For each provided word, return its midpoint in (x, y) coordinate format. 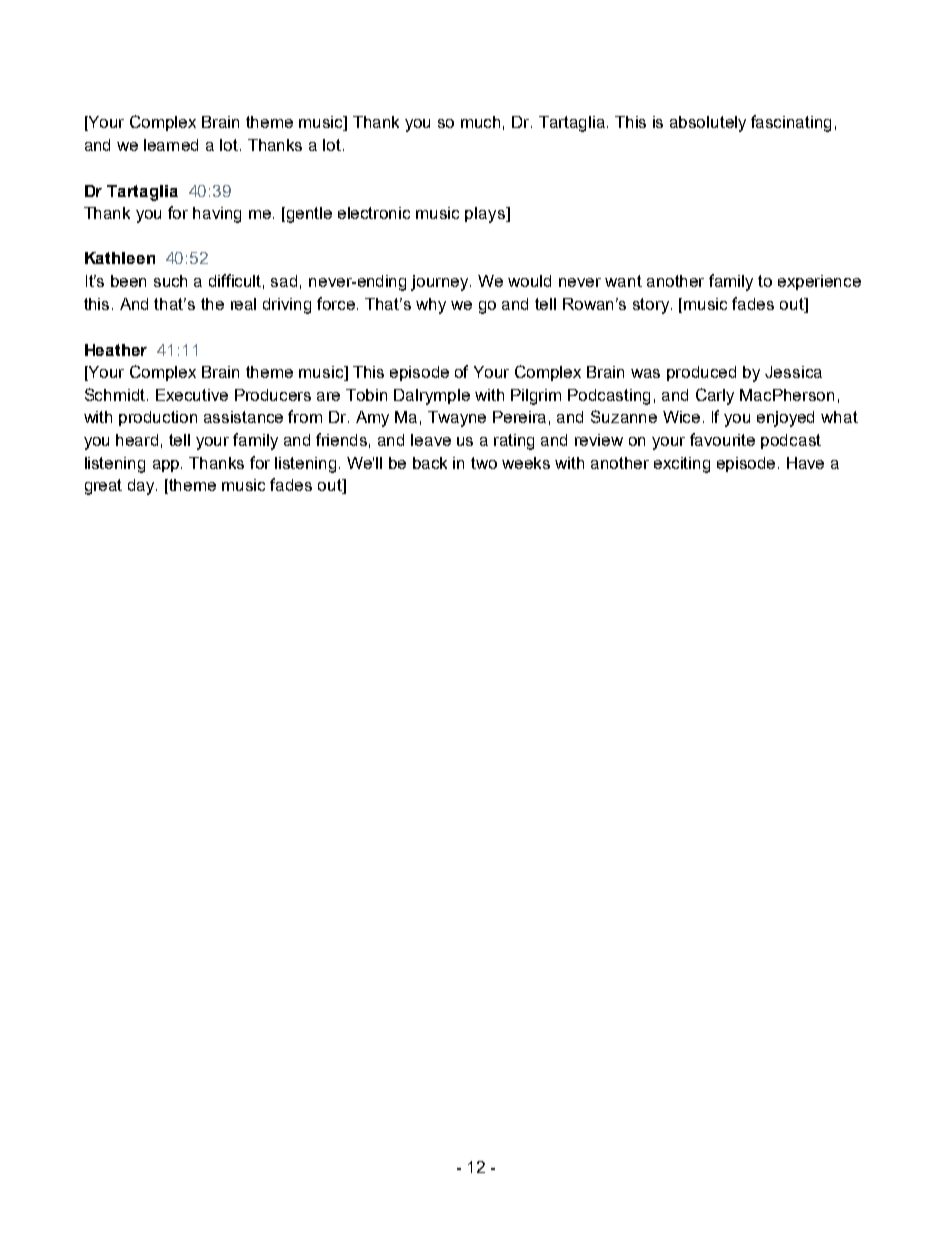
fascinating (791, 123)
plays (486, 215)
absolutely (708, 124)
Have (805, 463)
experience (819, 282)
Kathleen (120, 258)
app (167, 466)
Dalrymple (432, 397)
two (484, 463)
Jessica (793, 372)
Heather (116, 350)
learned (171, 145)
